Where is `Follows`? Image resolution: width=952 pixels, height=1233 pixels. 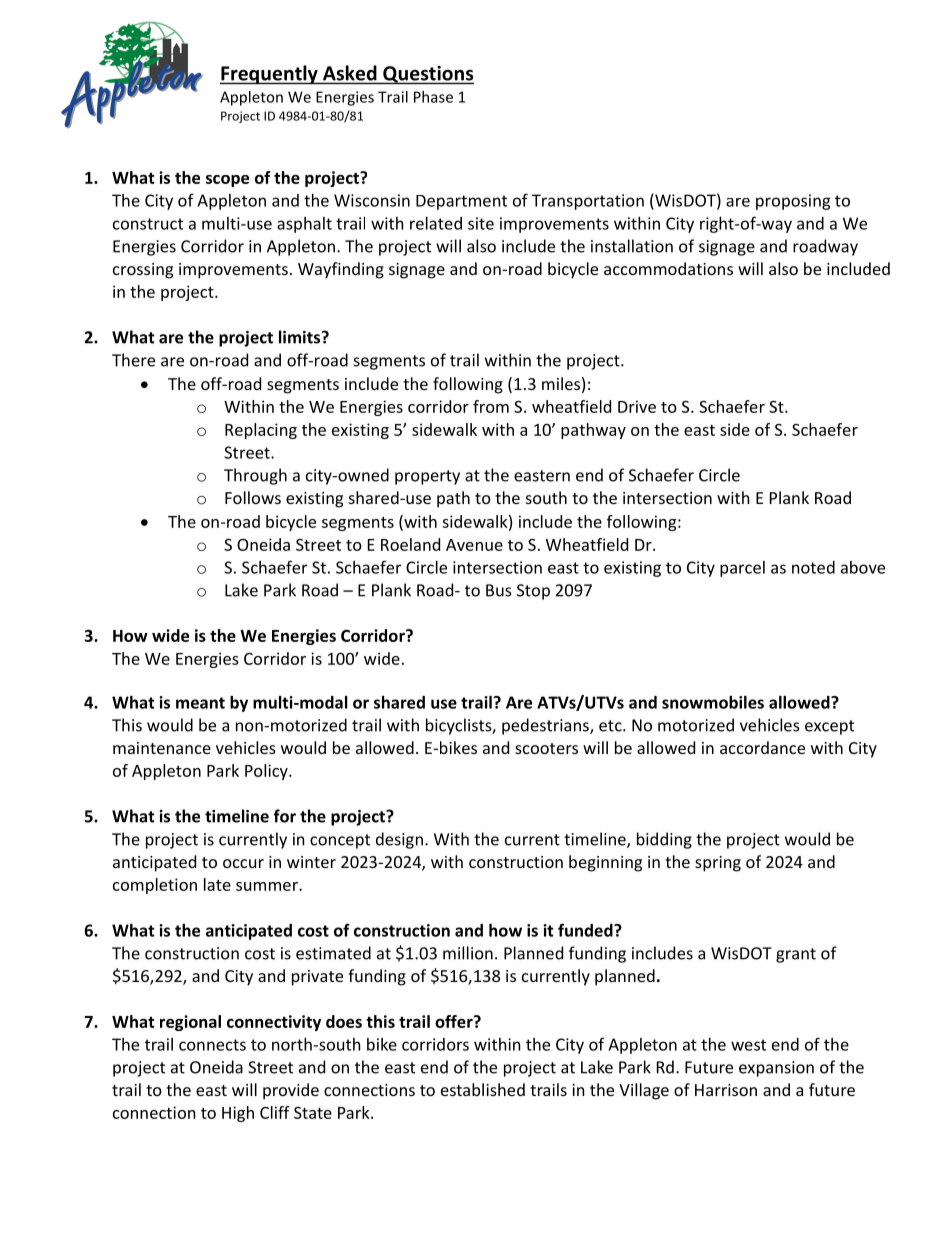
Follows is located at coordinates (253, 497).
